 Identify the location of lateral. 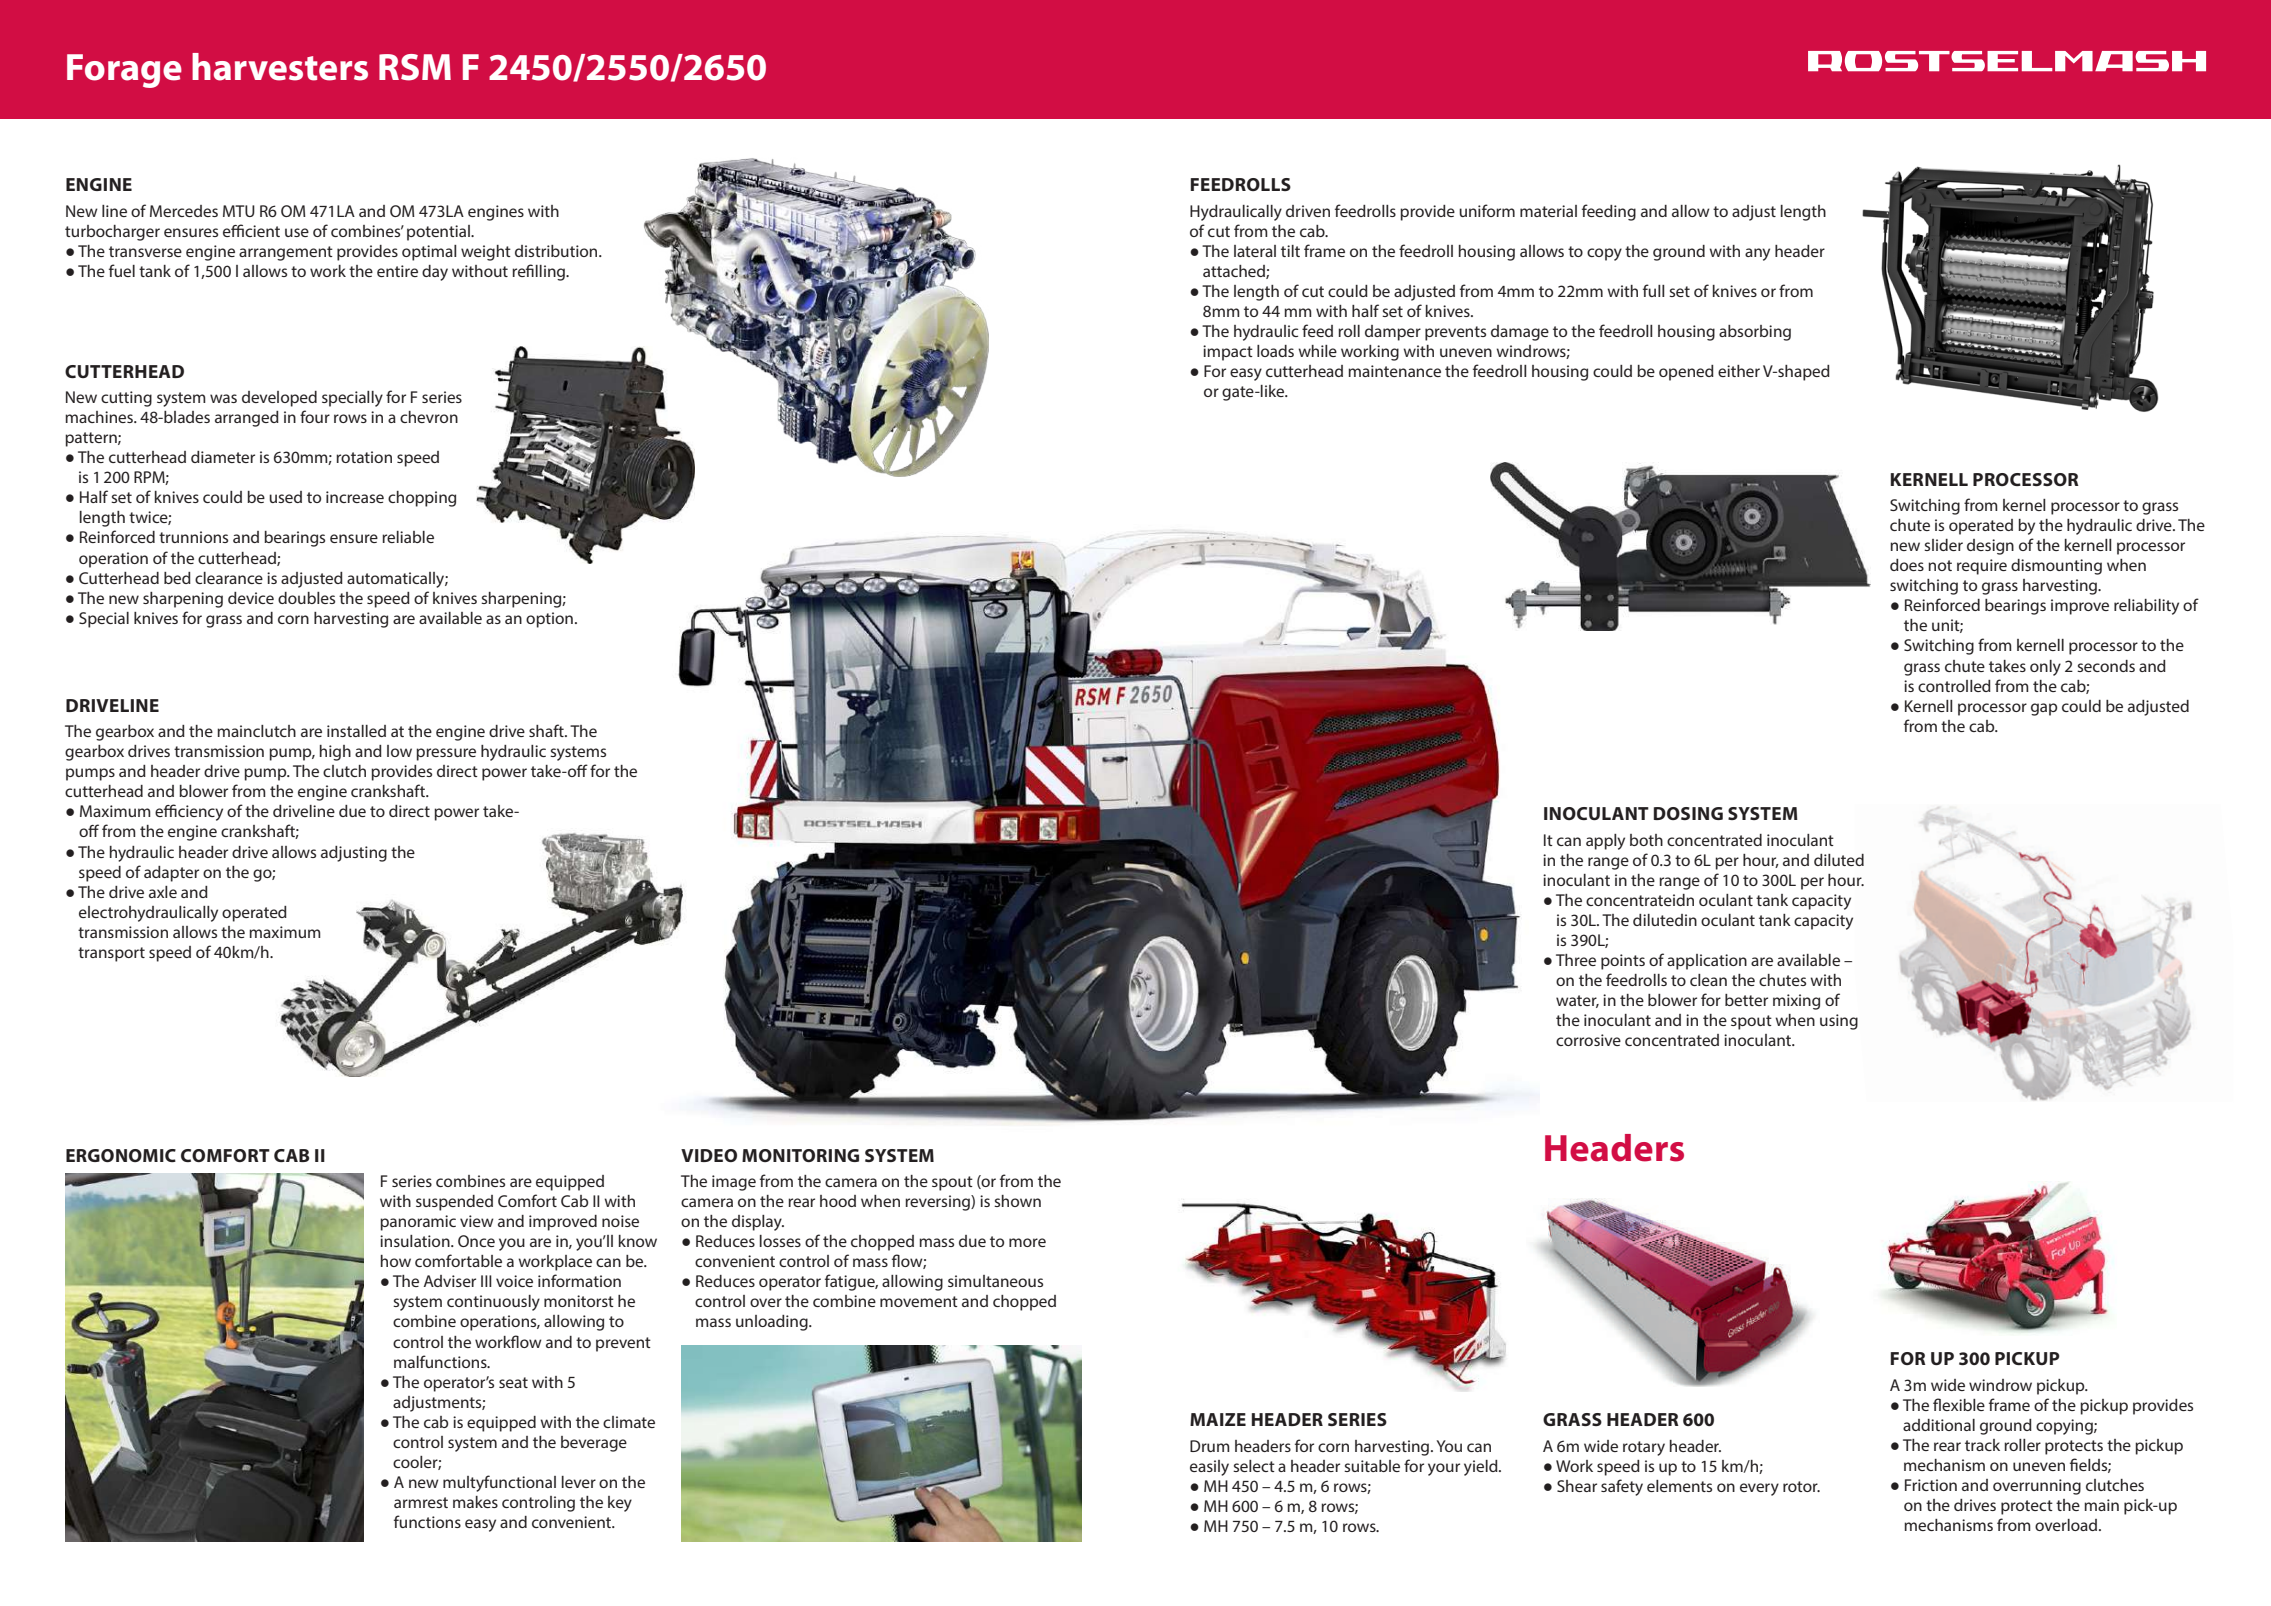
(1255, 251).
